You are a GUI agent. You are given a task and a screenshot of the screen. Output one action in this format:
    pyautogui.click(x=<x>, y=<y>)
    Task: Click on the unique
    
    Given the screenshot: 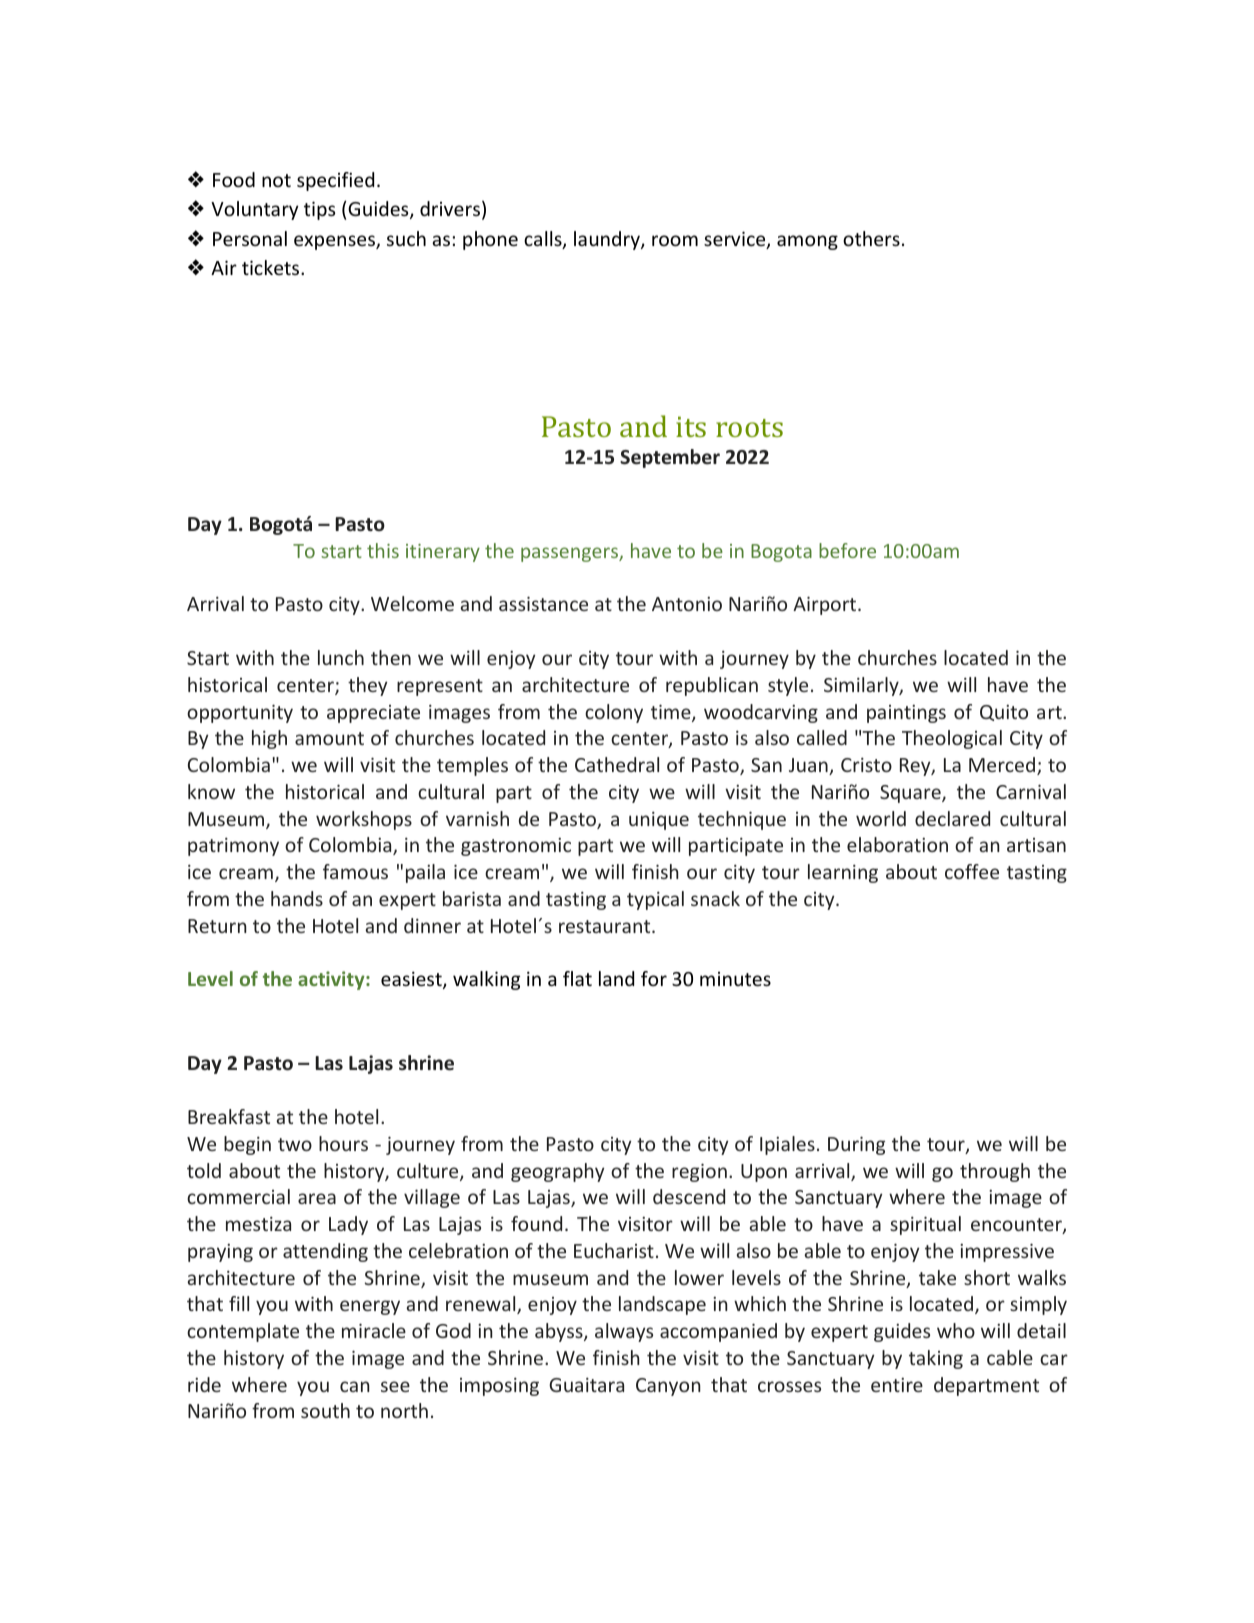 What is the action you would take?
    pyautogui.click(x=659, y=821)
